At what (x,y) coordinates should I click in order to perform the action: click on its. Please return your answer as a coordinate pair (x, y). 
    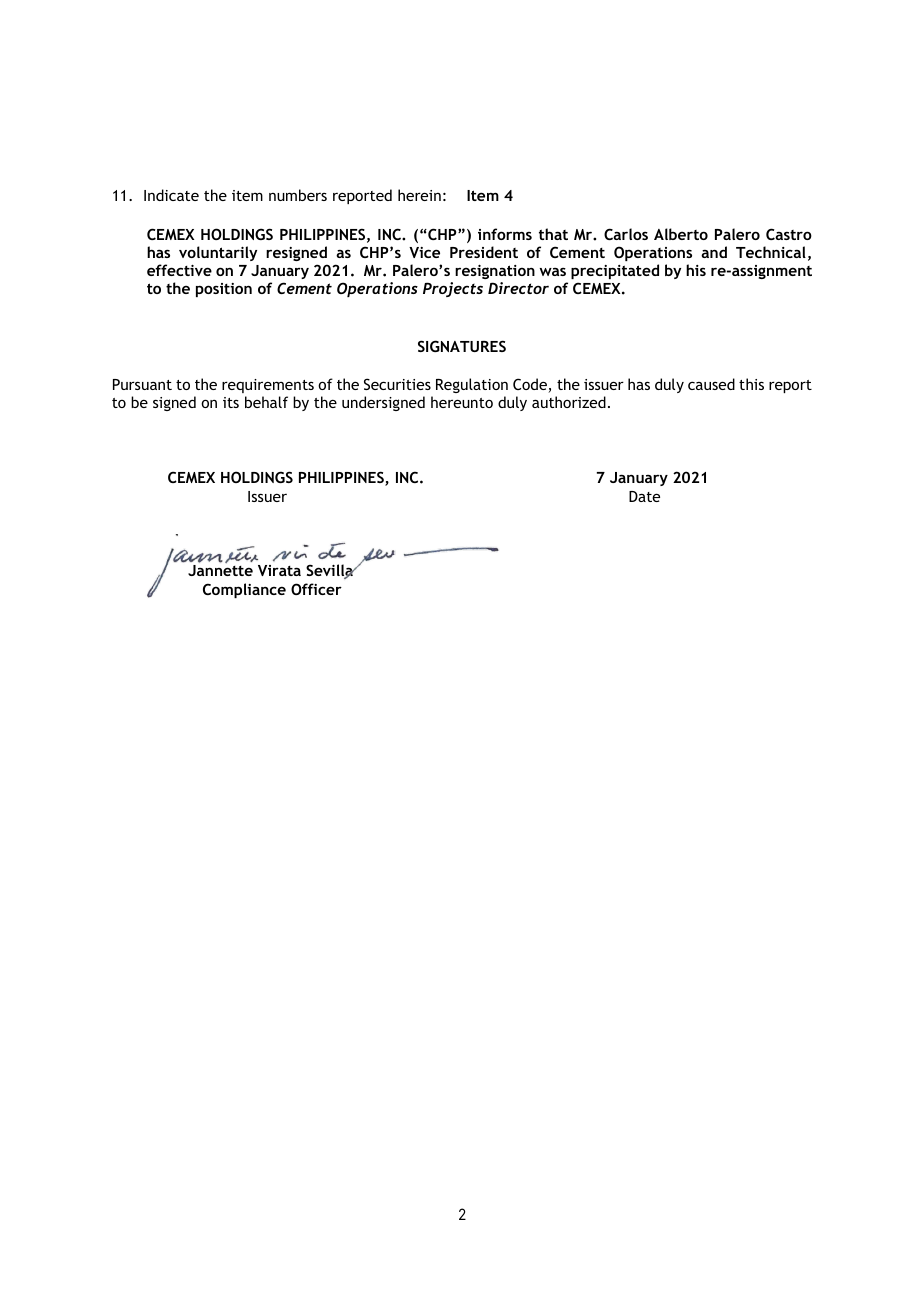
    Looking at the image, I should click on (231, 402).
